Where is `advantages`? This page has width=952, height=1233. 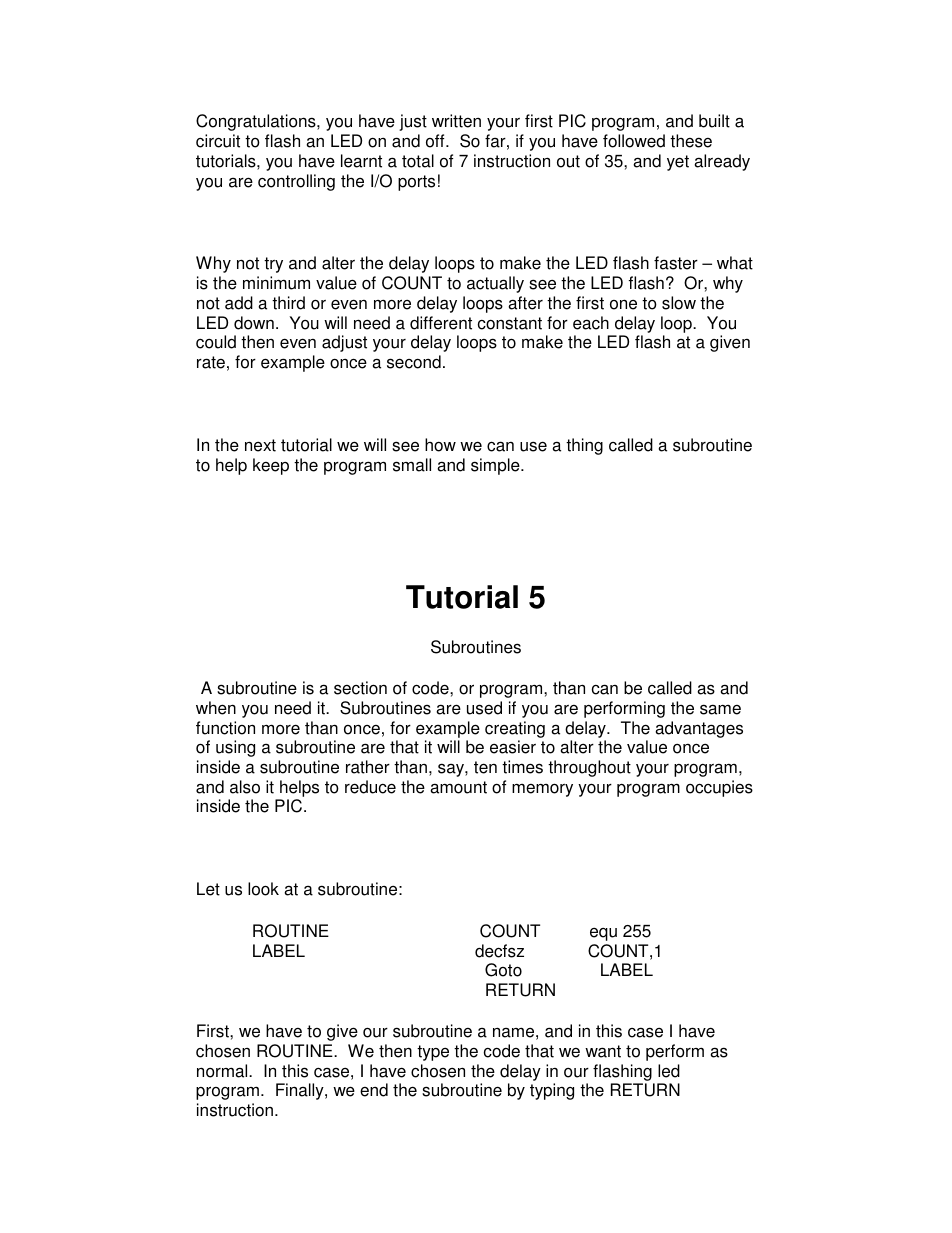 advantages is located at coordinates (699, 729).
